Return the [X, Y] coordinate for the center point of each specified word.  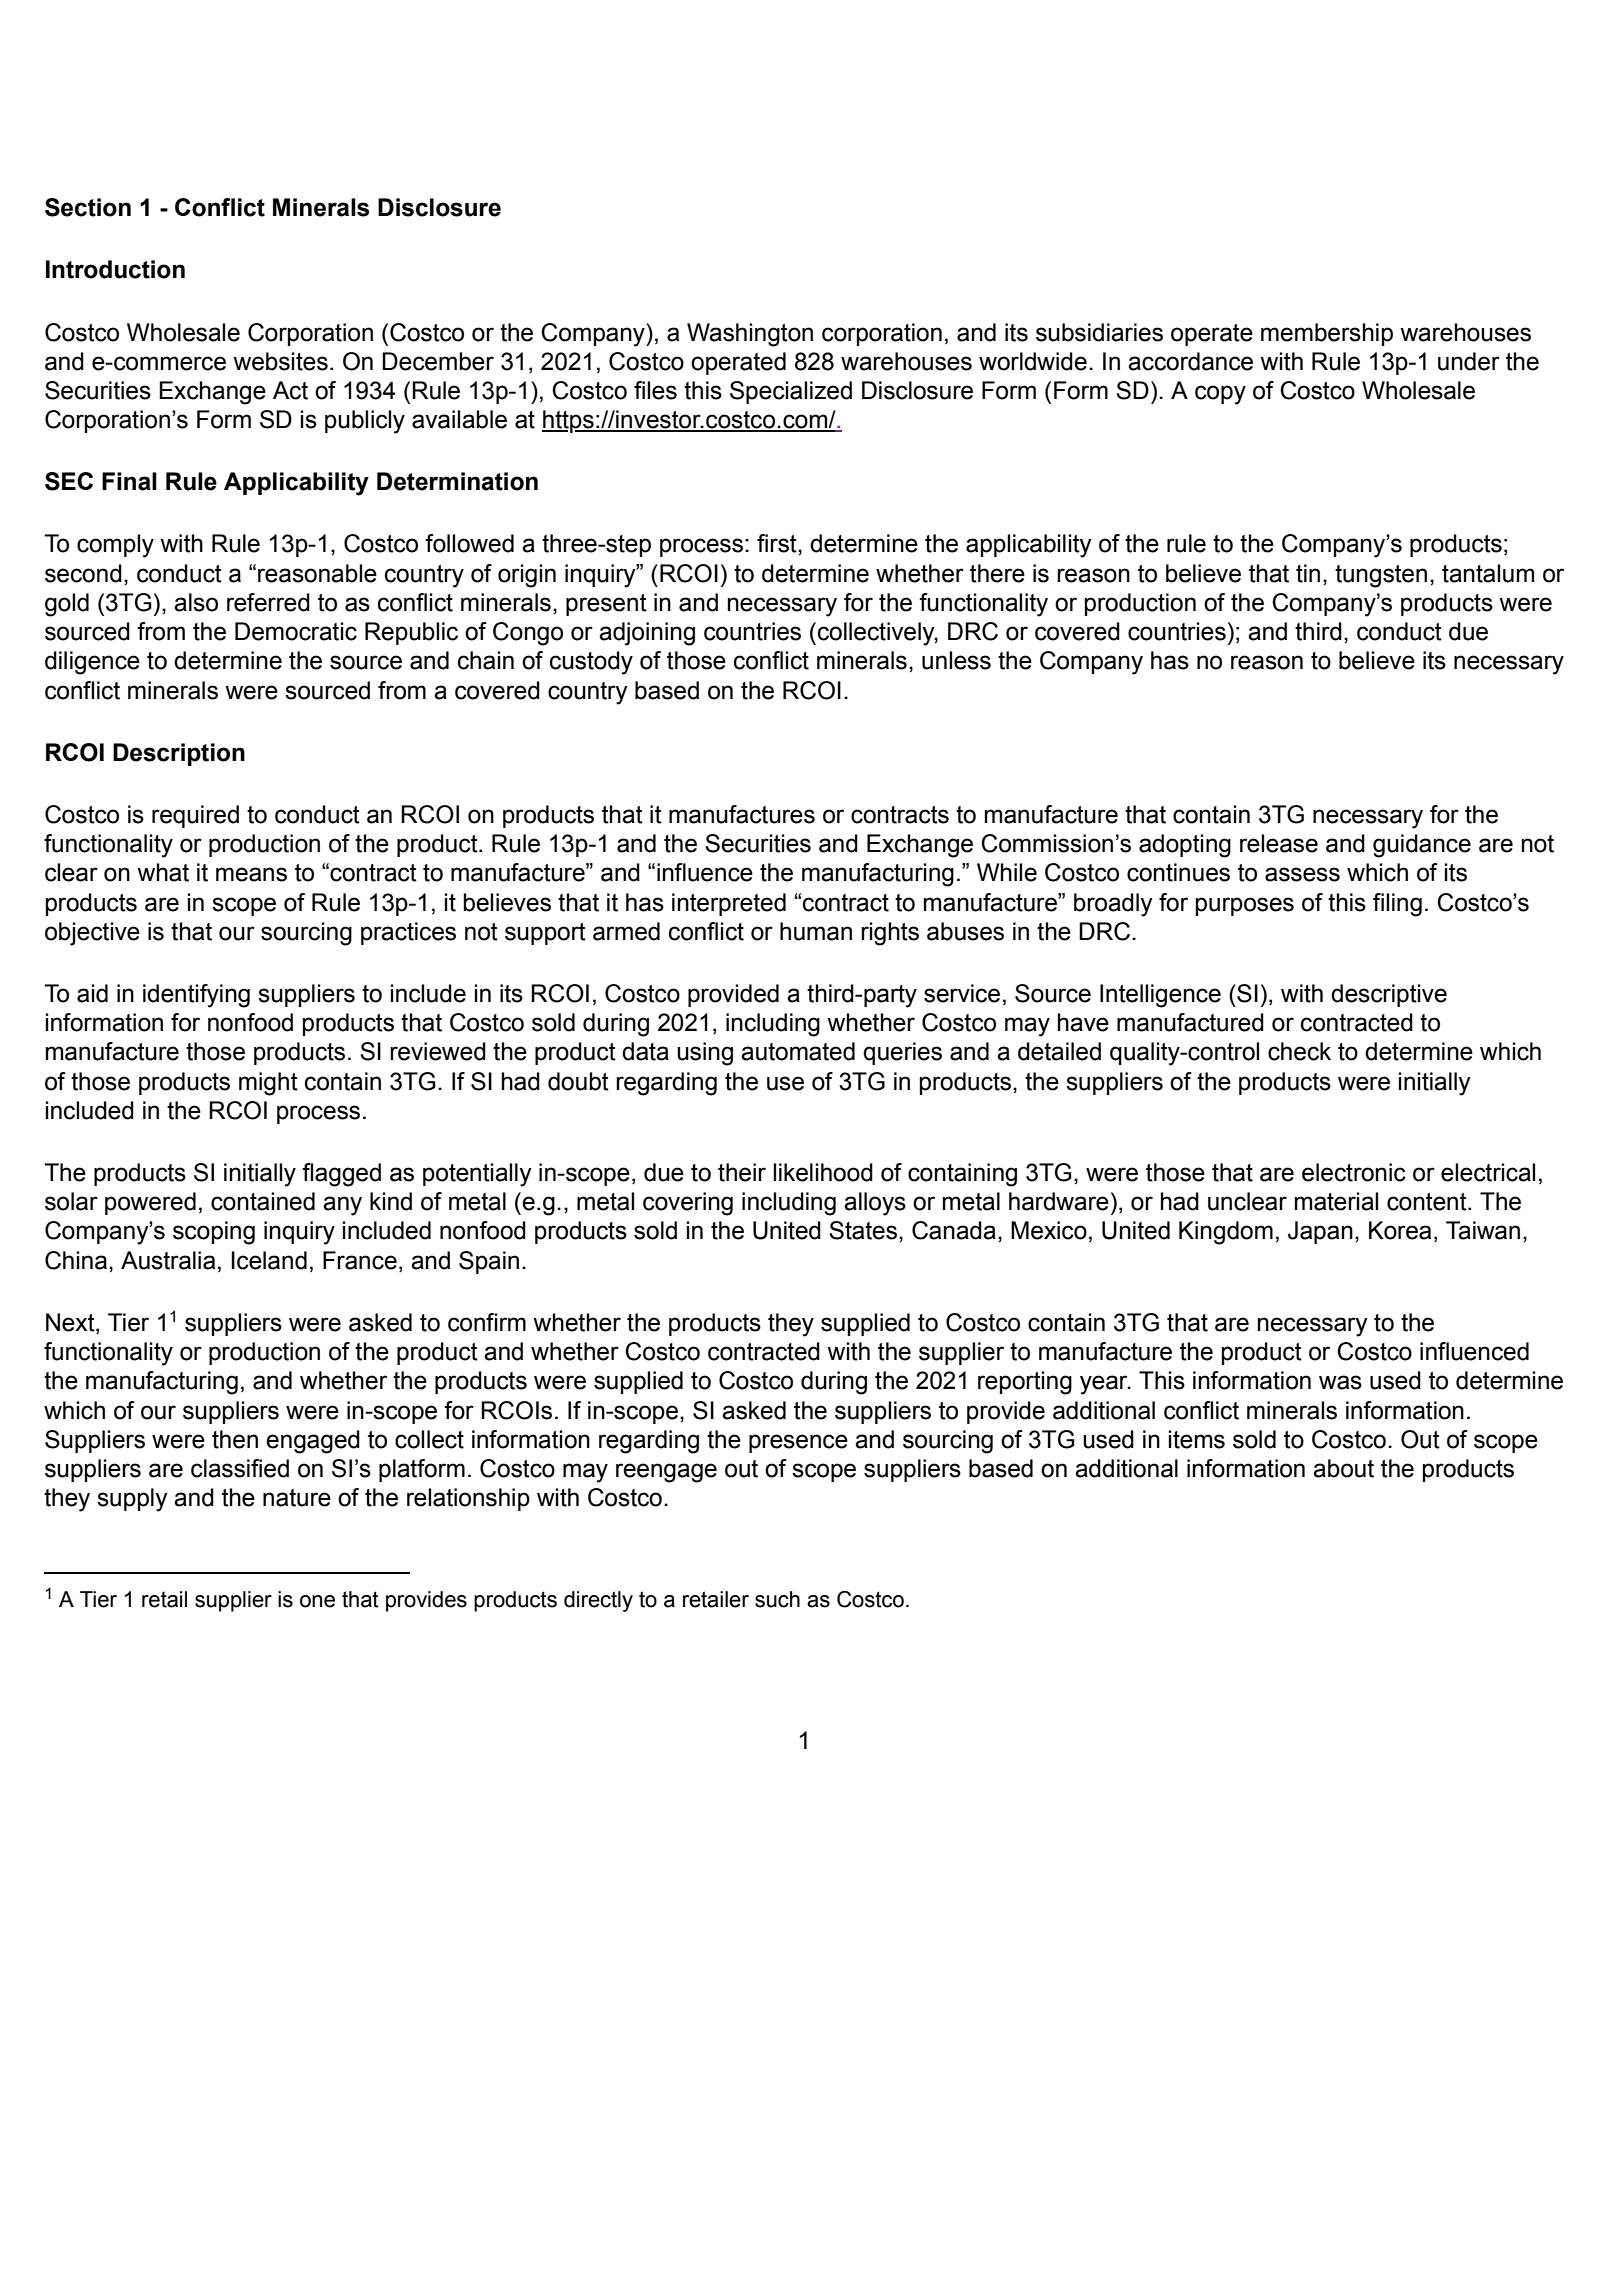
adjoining [647, 634]
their [742, 1172]
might [268, 1084]
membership [1327, 334]
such [777, 1599]
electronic [1354, 1172]
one [317, 1601]
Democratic [296, 631]
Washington [750, 335]
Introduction [115, 269]
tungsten [1381, 576]
